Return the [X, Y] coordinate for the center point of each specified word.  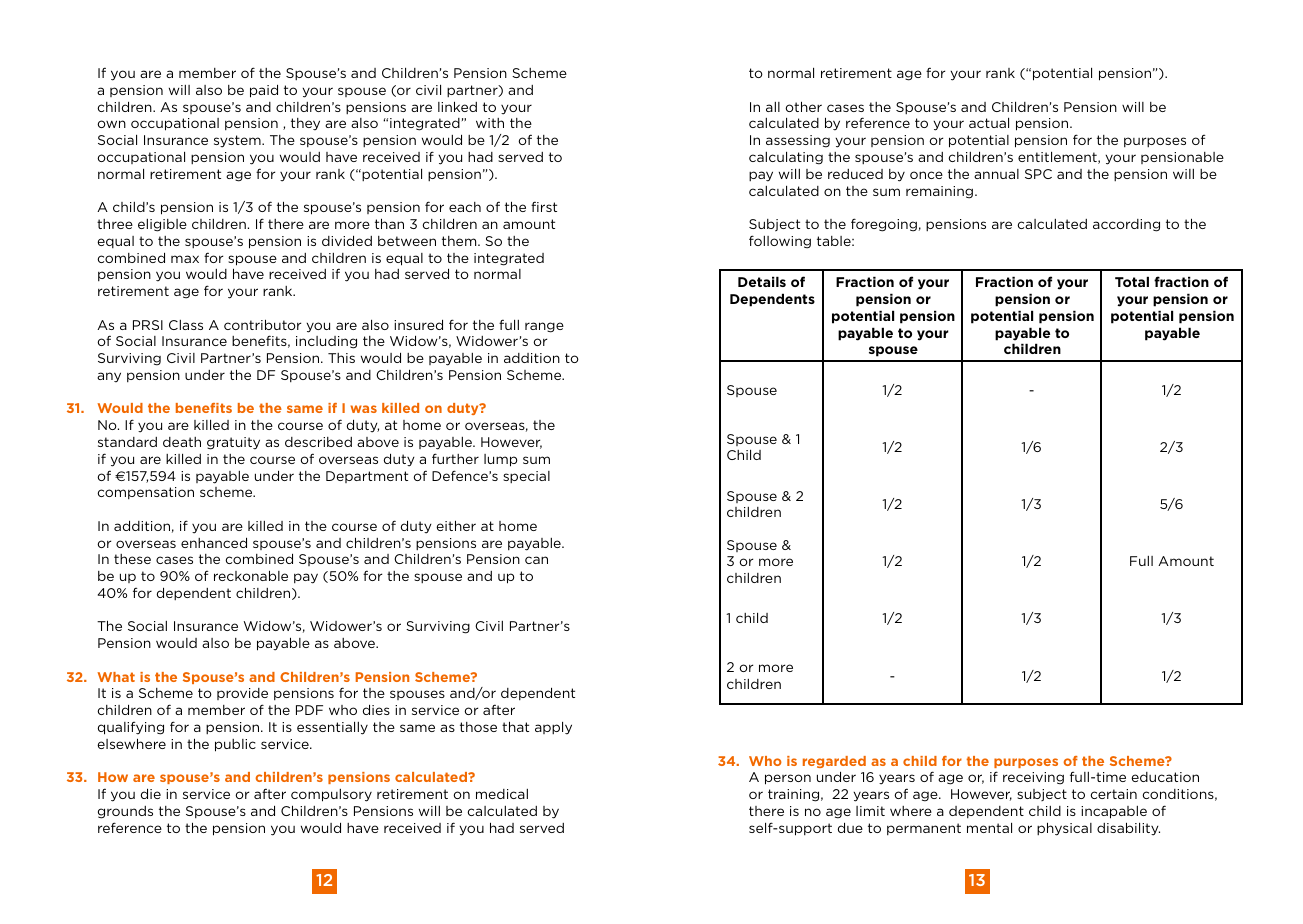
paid [264, 91]
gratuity [233, 443]
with [490, 123]
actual [989, 122]
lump [501, 460]
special [526, 477]
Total [1132, 281]
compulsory [331, 795]
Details [762, 281]
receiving [1033, 778]
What [116, 677]
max [185, 259]
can [536, 560]
